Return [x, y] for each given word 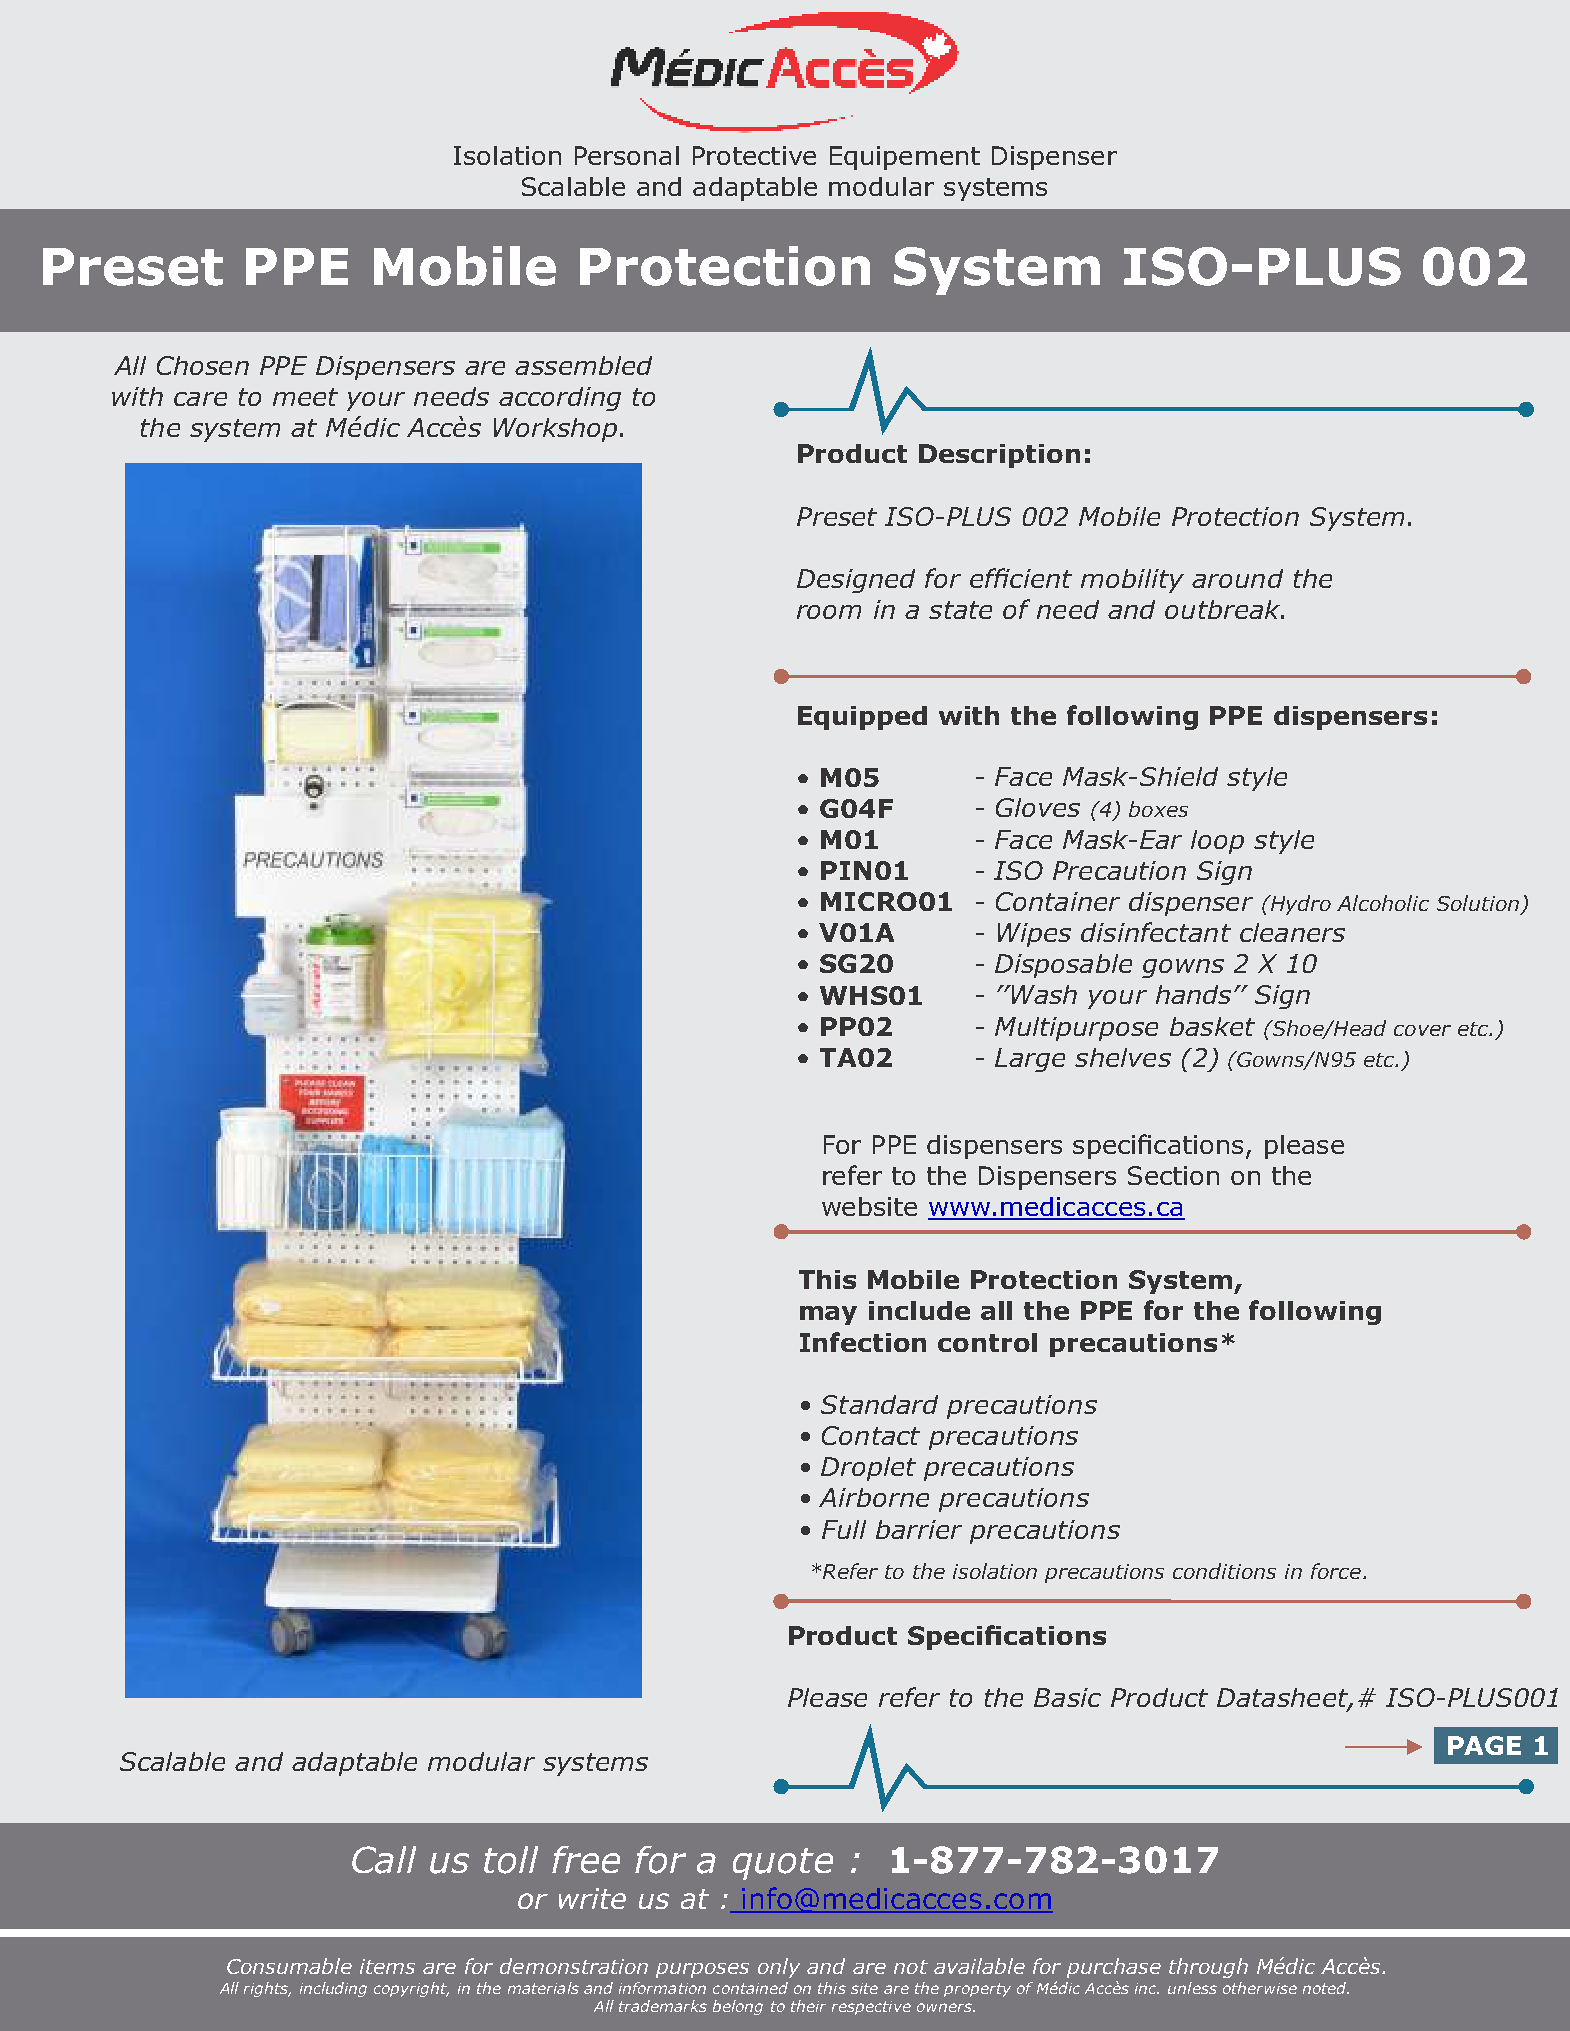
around [1237, 578]
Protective [754, 155]
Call [384, 1860]
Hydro [1299, 905]
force [1336, 1571]
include [919, 1310]
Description [999, 456]
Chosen [203, 365]
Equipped [862, 718]
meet [305, 397]
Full [844, 1529]
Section [1173, 1175]
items [387, 1966]
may [828, 1315]
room [829, 612]
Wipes [1034, 935]
